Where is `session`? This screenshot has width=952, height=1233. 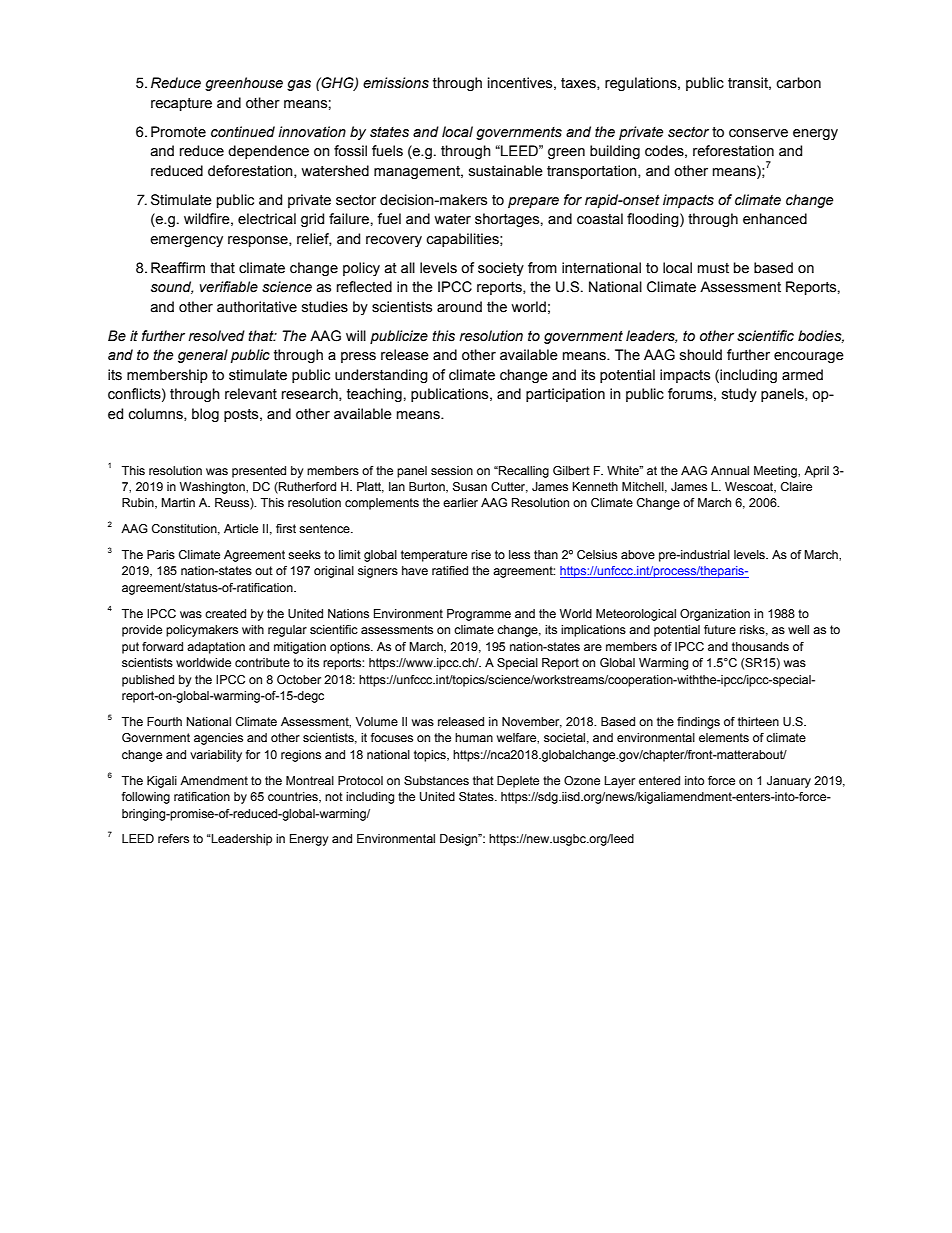 session is located at coordinates (452, 470).
